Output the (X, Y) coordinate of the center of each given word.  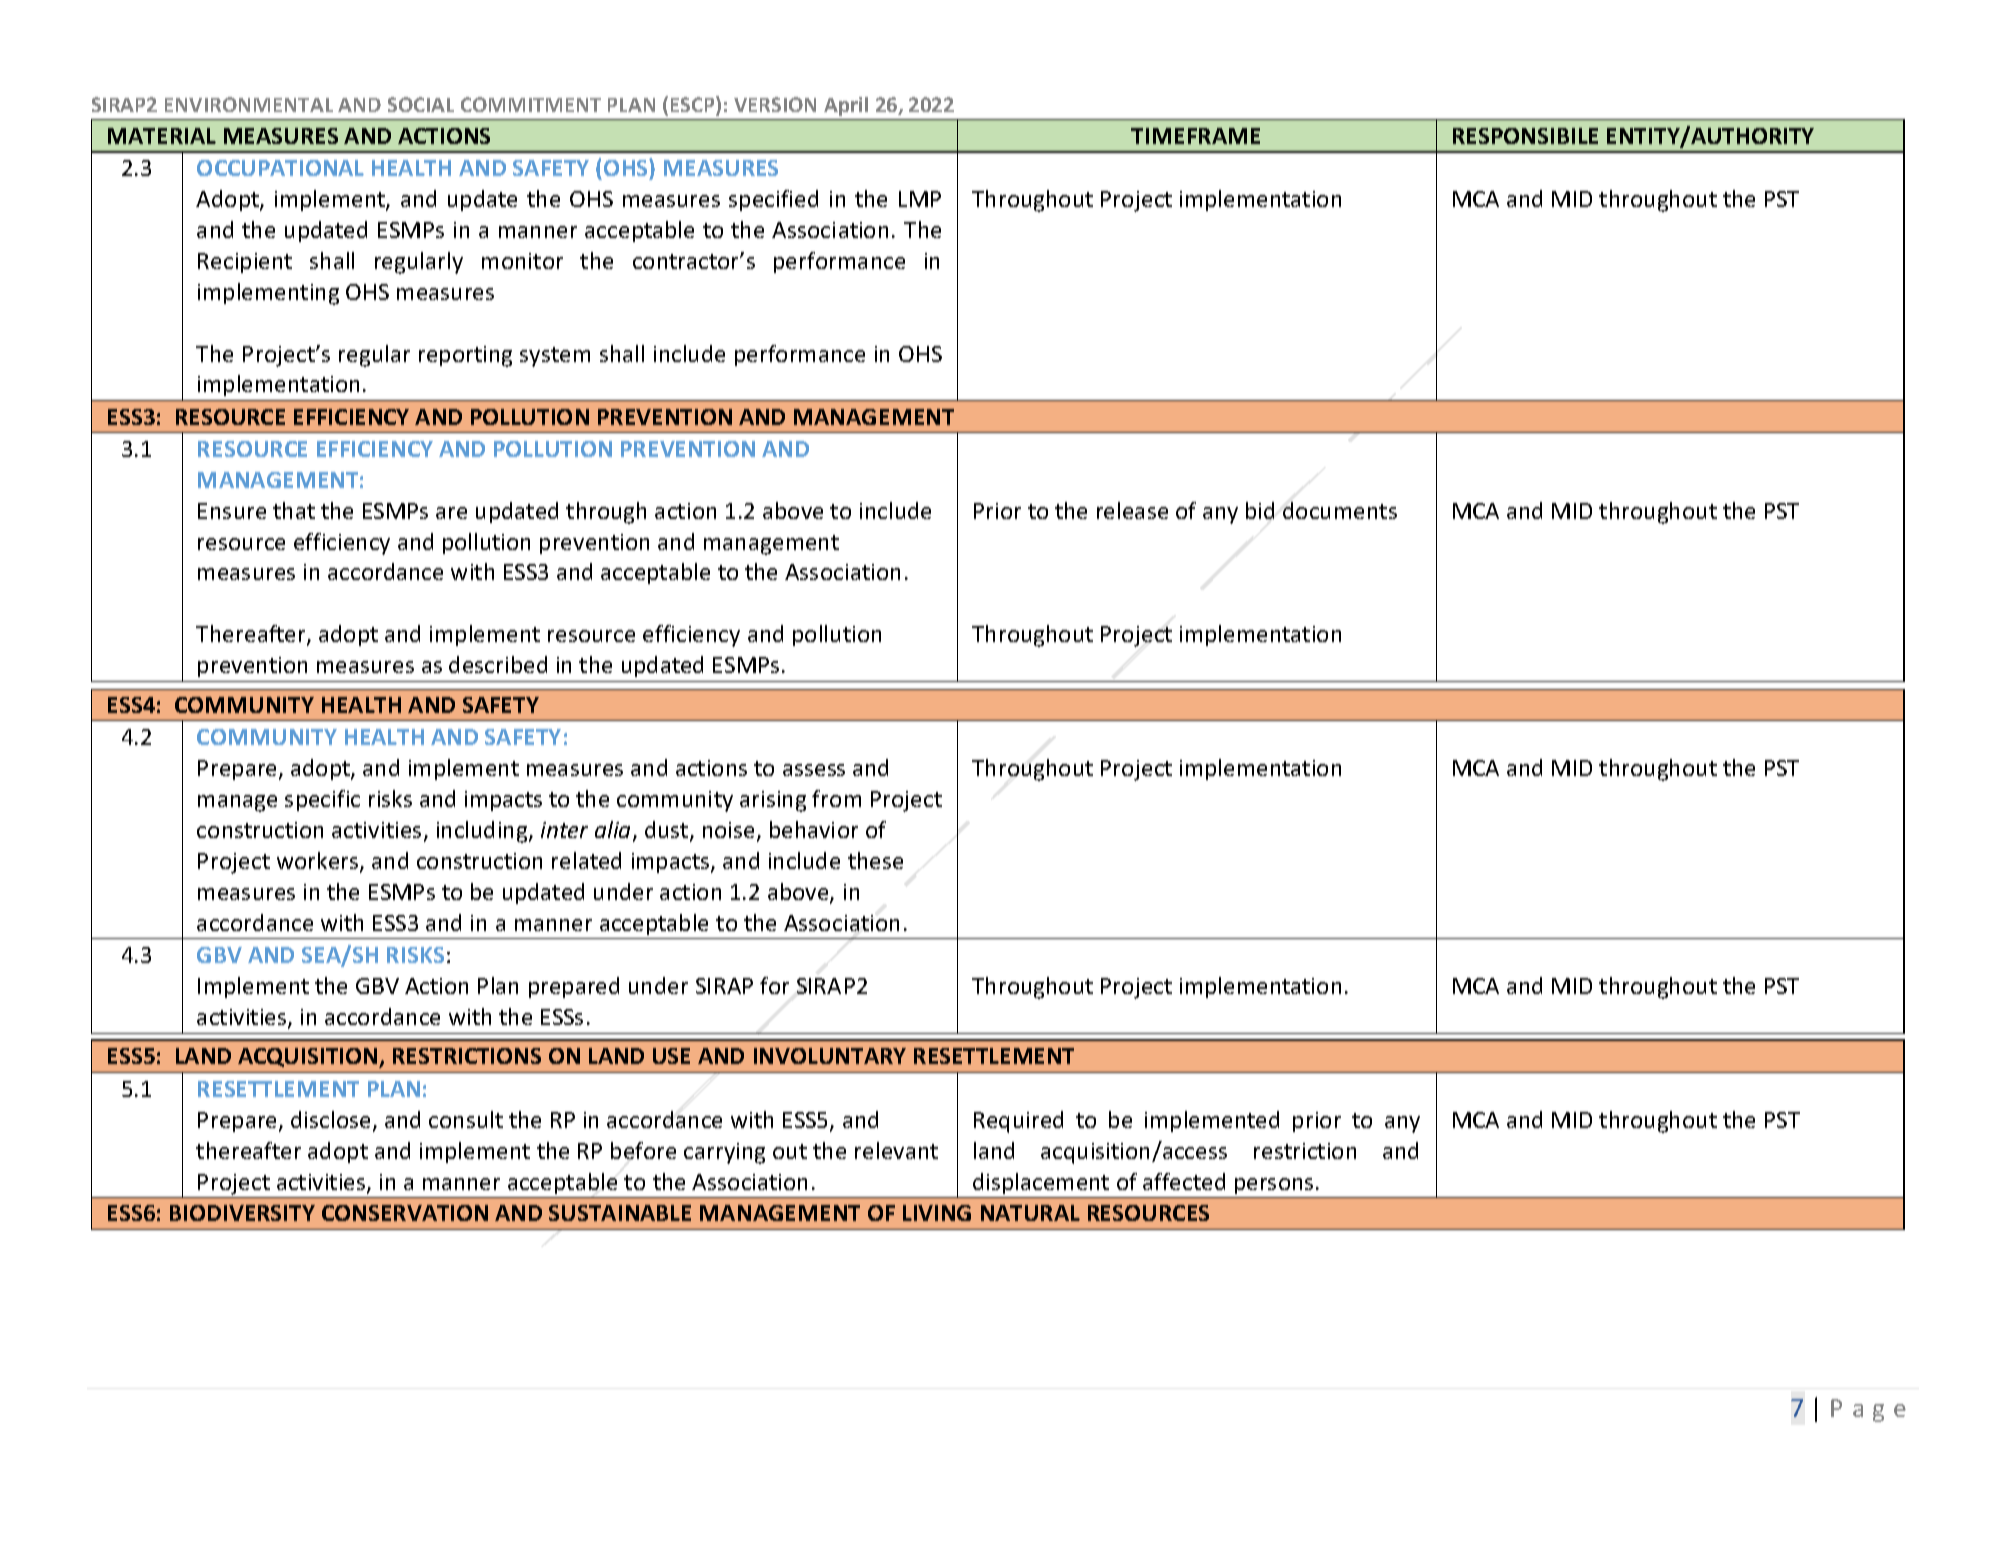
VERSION (775, 104)
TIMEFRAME (1195, 136)
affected (1184, 1181)
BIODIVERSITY (242, 1213)
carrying (724, 1153)
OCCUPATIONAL (280, 168)
